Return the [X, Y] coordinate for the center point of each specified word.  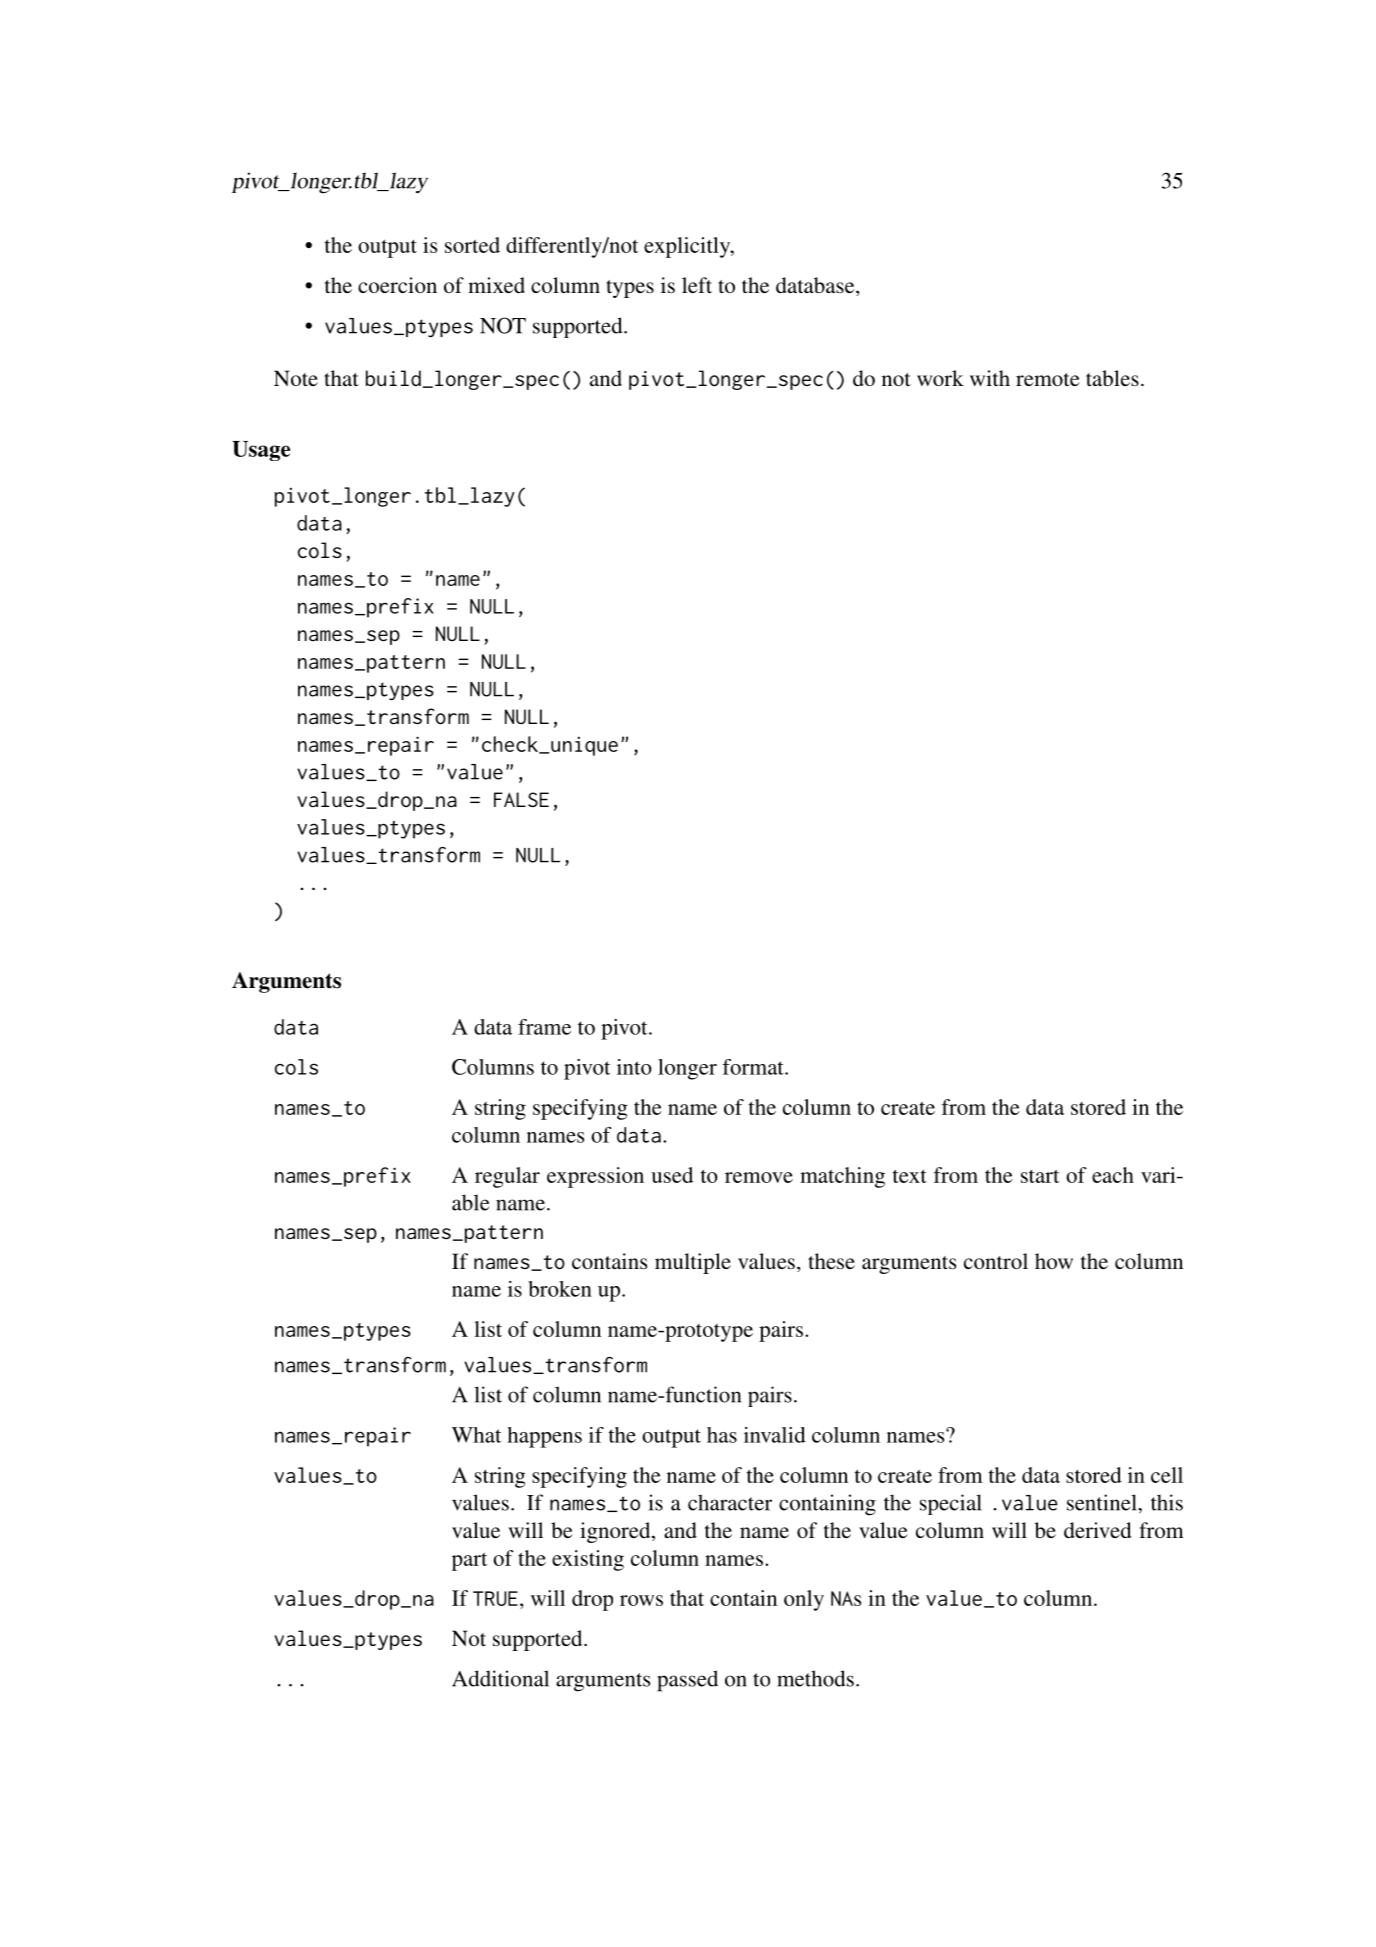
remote [1048, 379]
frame [544, 1027]
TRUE [495, 1598]
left [697, 285]
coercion [397, 285]
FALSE [521, 799]
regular [507, 1177]
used [672, 1175]
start [1040, 1176]
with [990, 378]
